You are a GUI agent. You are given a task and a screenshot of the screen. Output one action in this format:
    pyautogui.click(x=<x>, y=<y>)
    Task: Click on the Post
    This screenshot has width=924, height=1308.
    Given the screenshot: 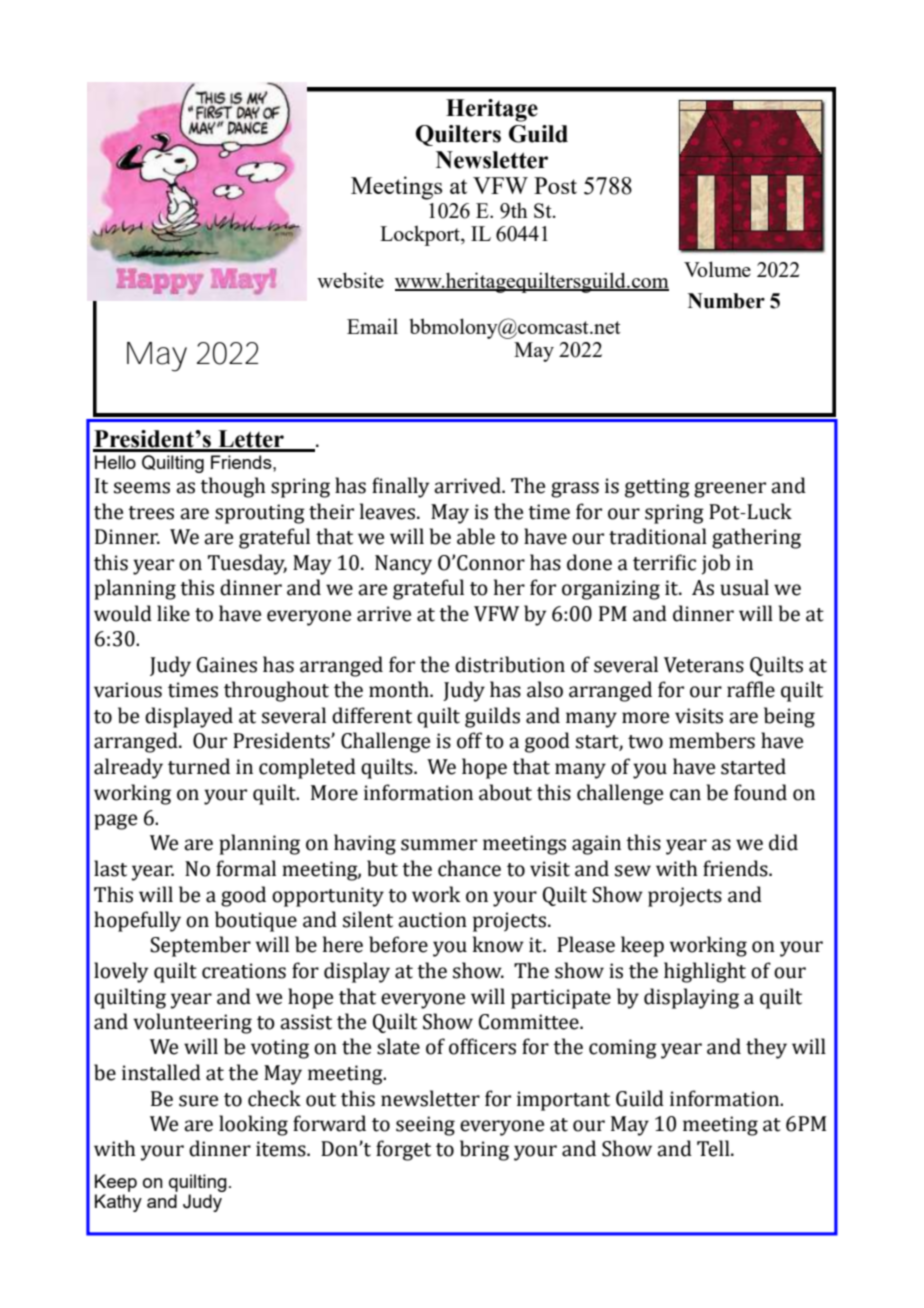 What is the action you would take?
    pyautogui.click(x=555, y=185)
